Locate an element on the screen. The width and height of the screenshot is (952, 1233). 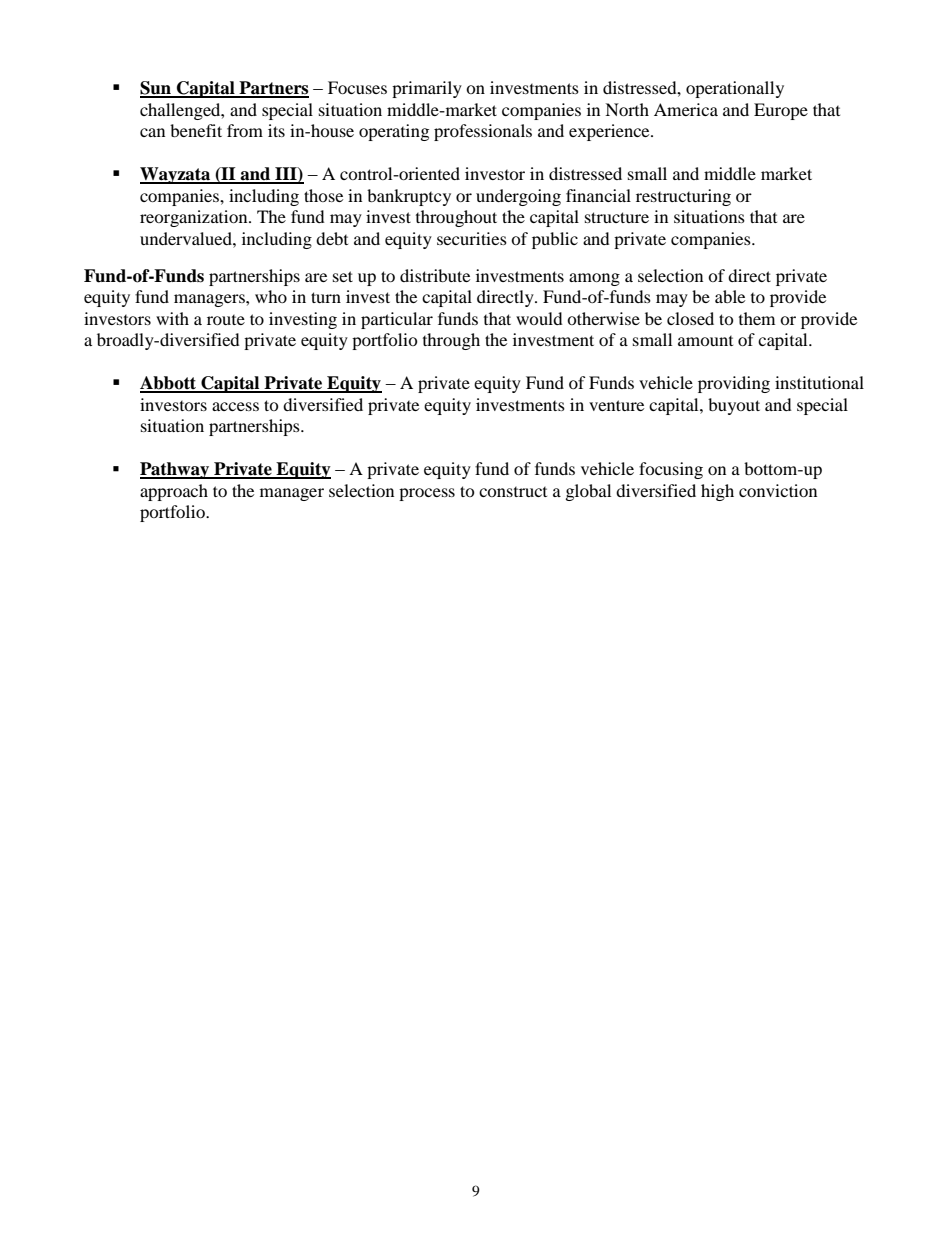
approach is located at coordinates (174, 492).
